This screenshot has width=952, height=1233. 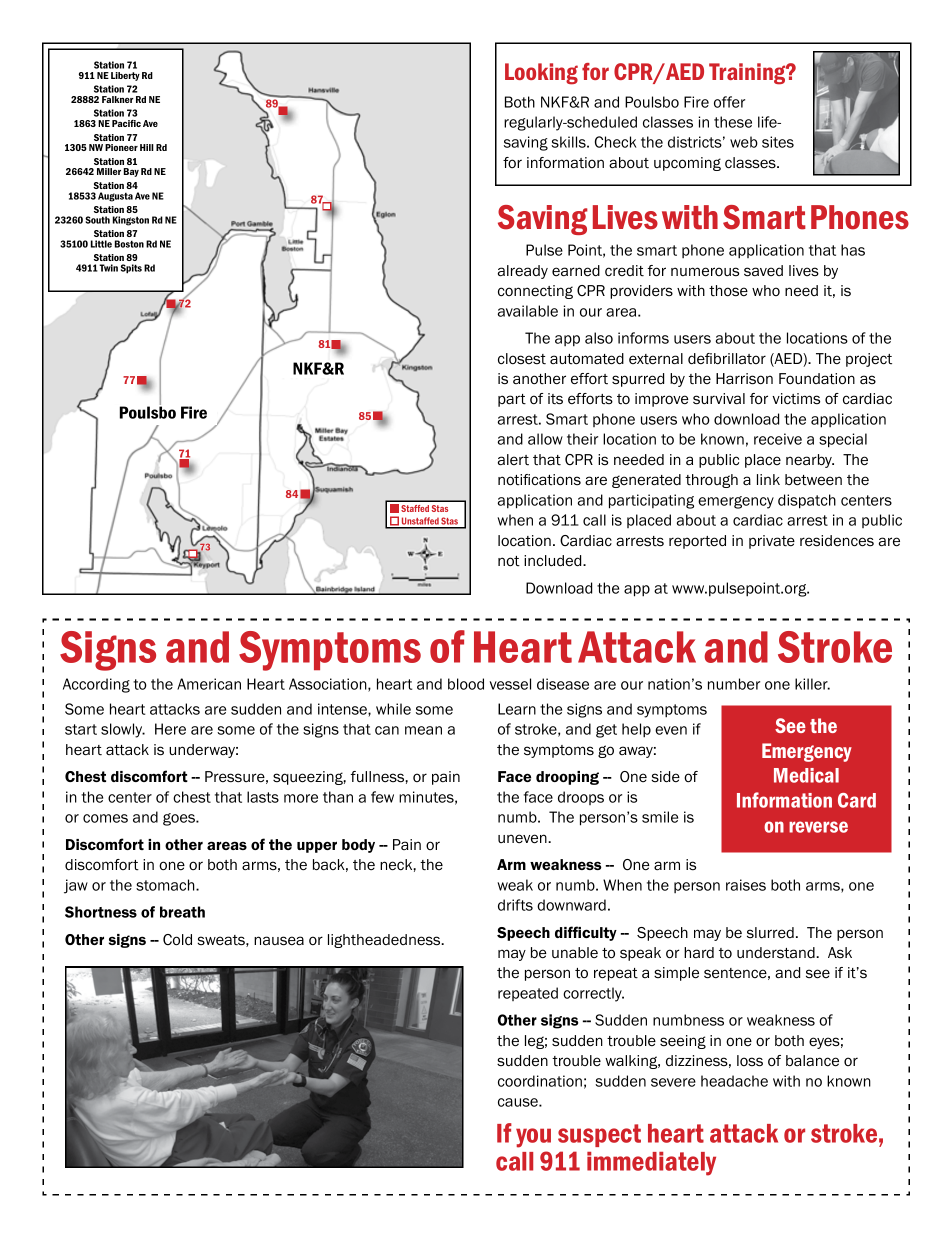 I want to click on closest, so click(x=522, y=359).
